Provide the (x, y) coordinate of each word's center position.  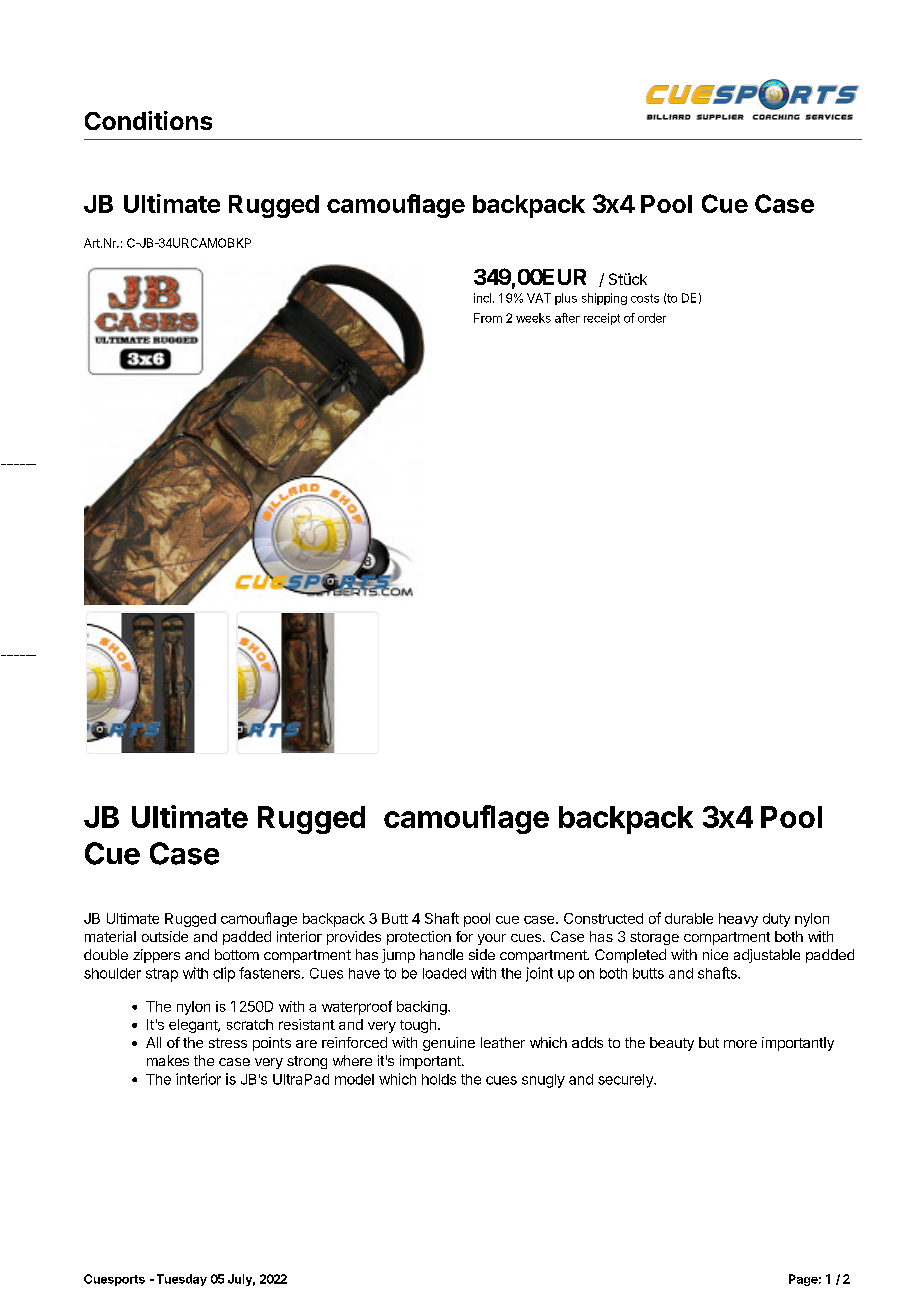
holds (439, 1079)
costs (645, 298)
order (652, 318)
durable (689, 918)
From (488, 318)
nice (715, 954)
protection (419, 938)
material (110, 936)
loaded (444, 973)
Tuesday (182, 1280)
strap (162, 975)
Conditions (148, 120)
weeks (533, 318)
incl (482, 298)
